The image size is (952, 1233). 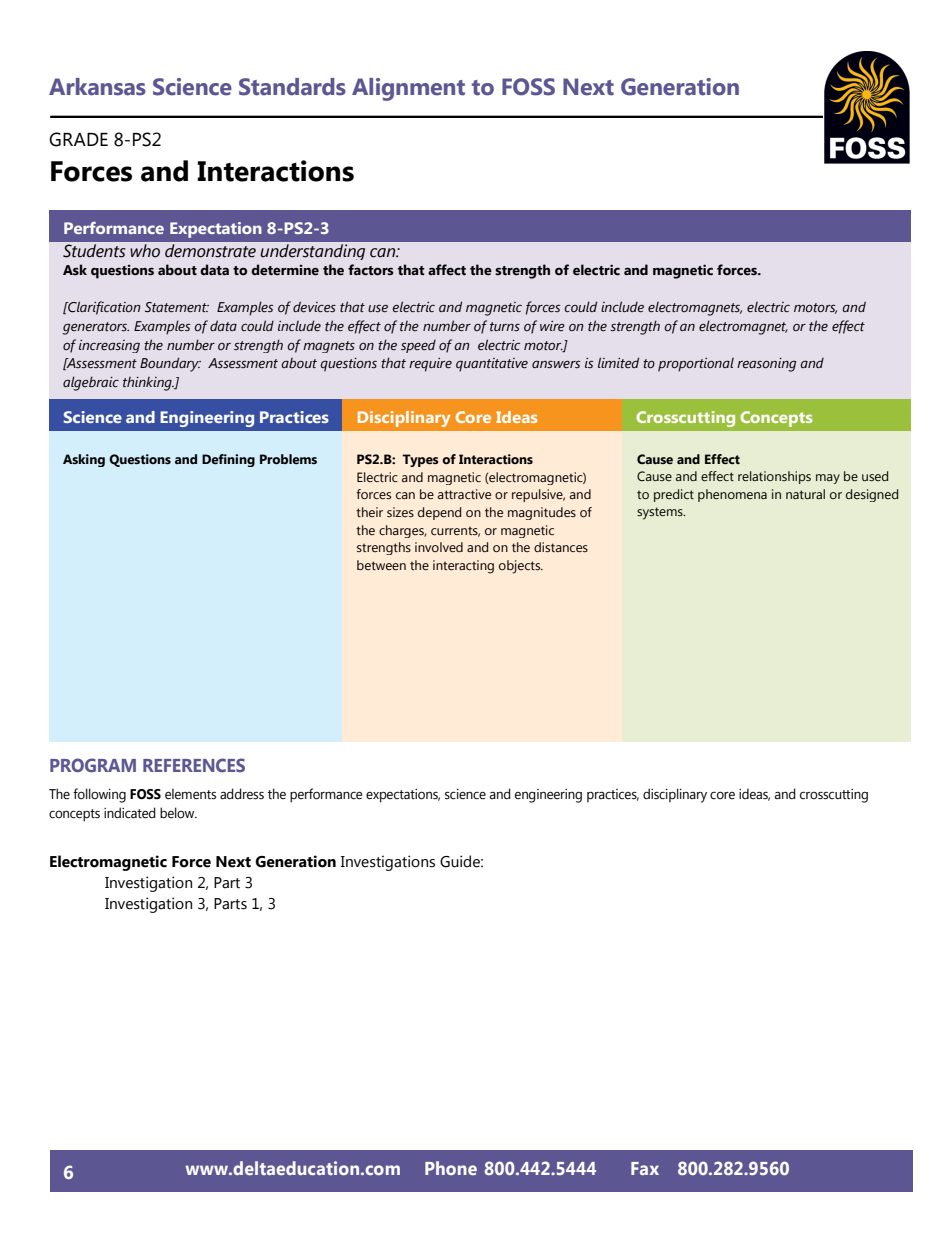 I want to click on Alignment, so click(x=408, y=89).
